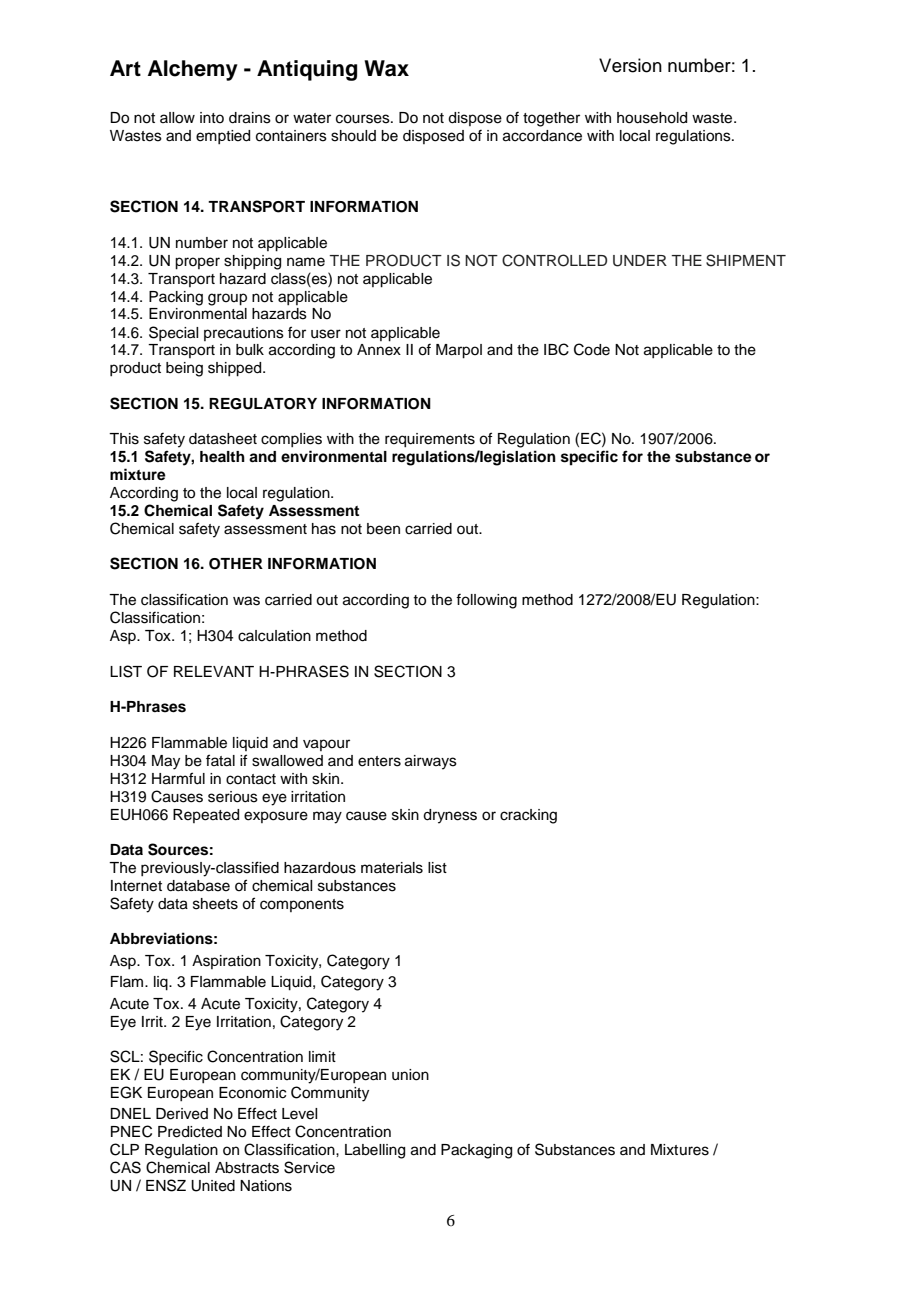 The width and height of the page is (924, 1307). I want to click on health, so click(222, 457).
